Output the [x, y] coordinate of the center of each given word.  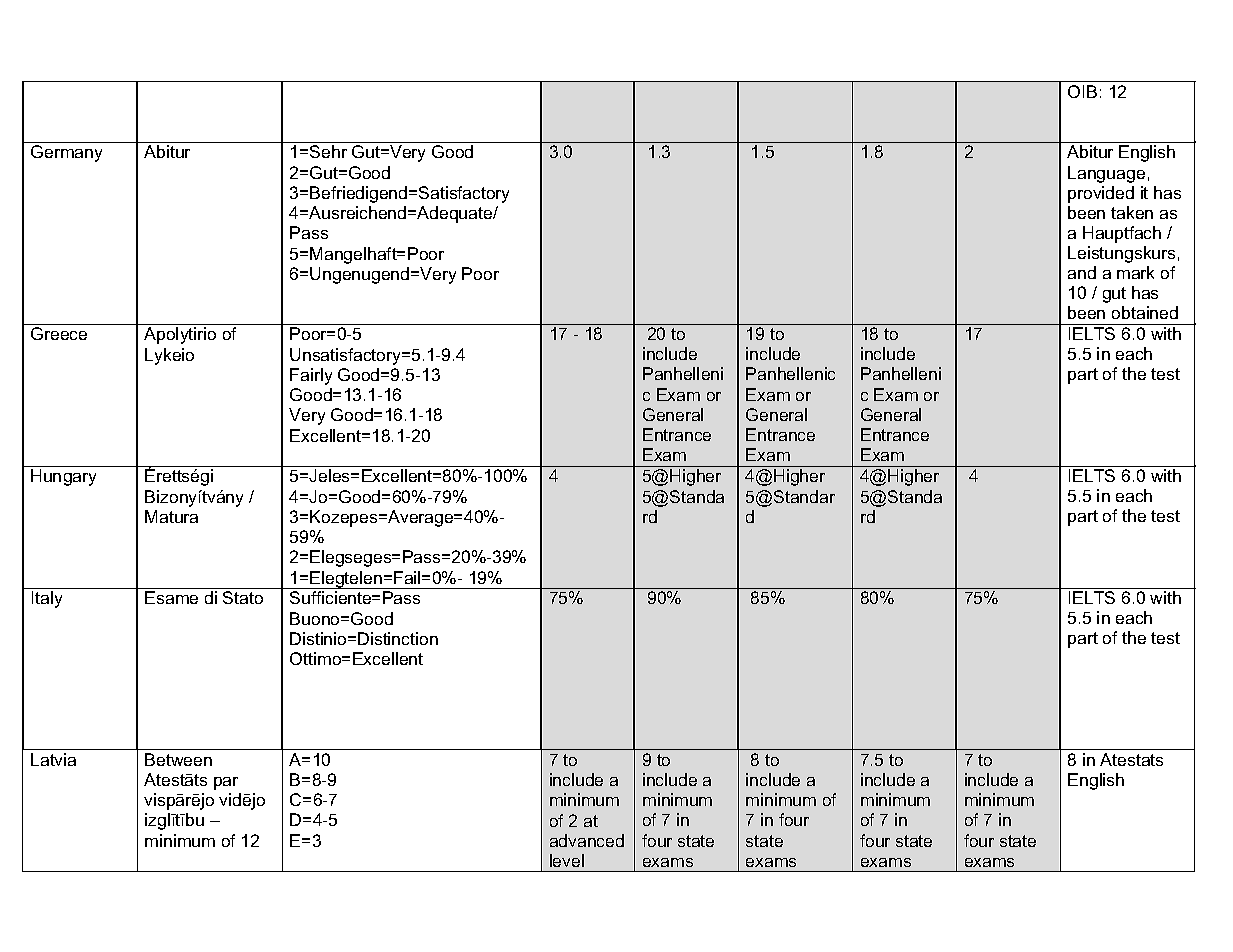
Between [178, 759]
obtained [1145, 312]
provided [1101, 194]
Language [1106, 174]
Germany [66, 153]
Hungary [63, 477]
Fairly [311, 376]
